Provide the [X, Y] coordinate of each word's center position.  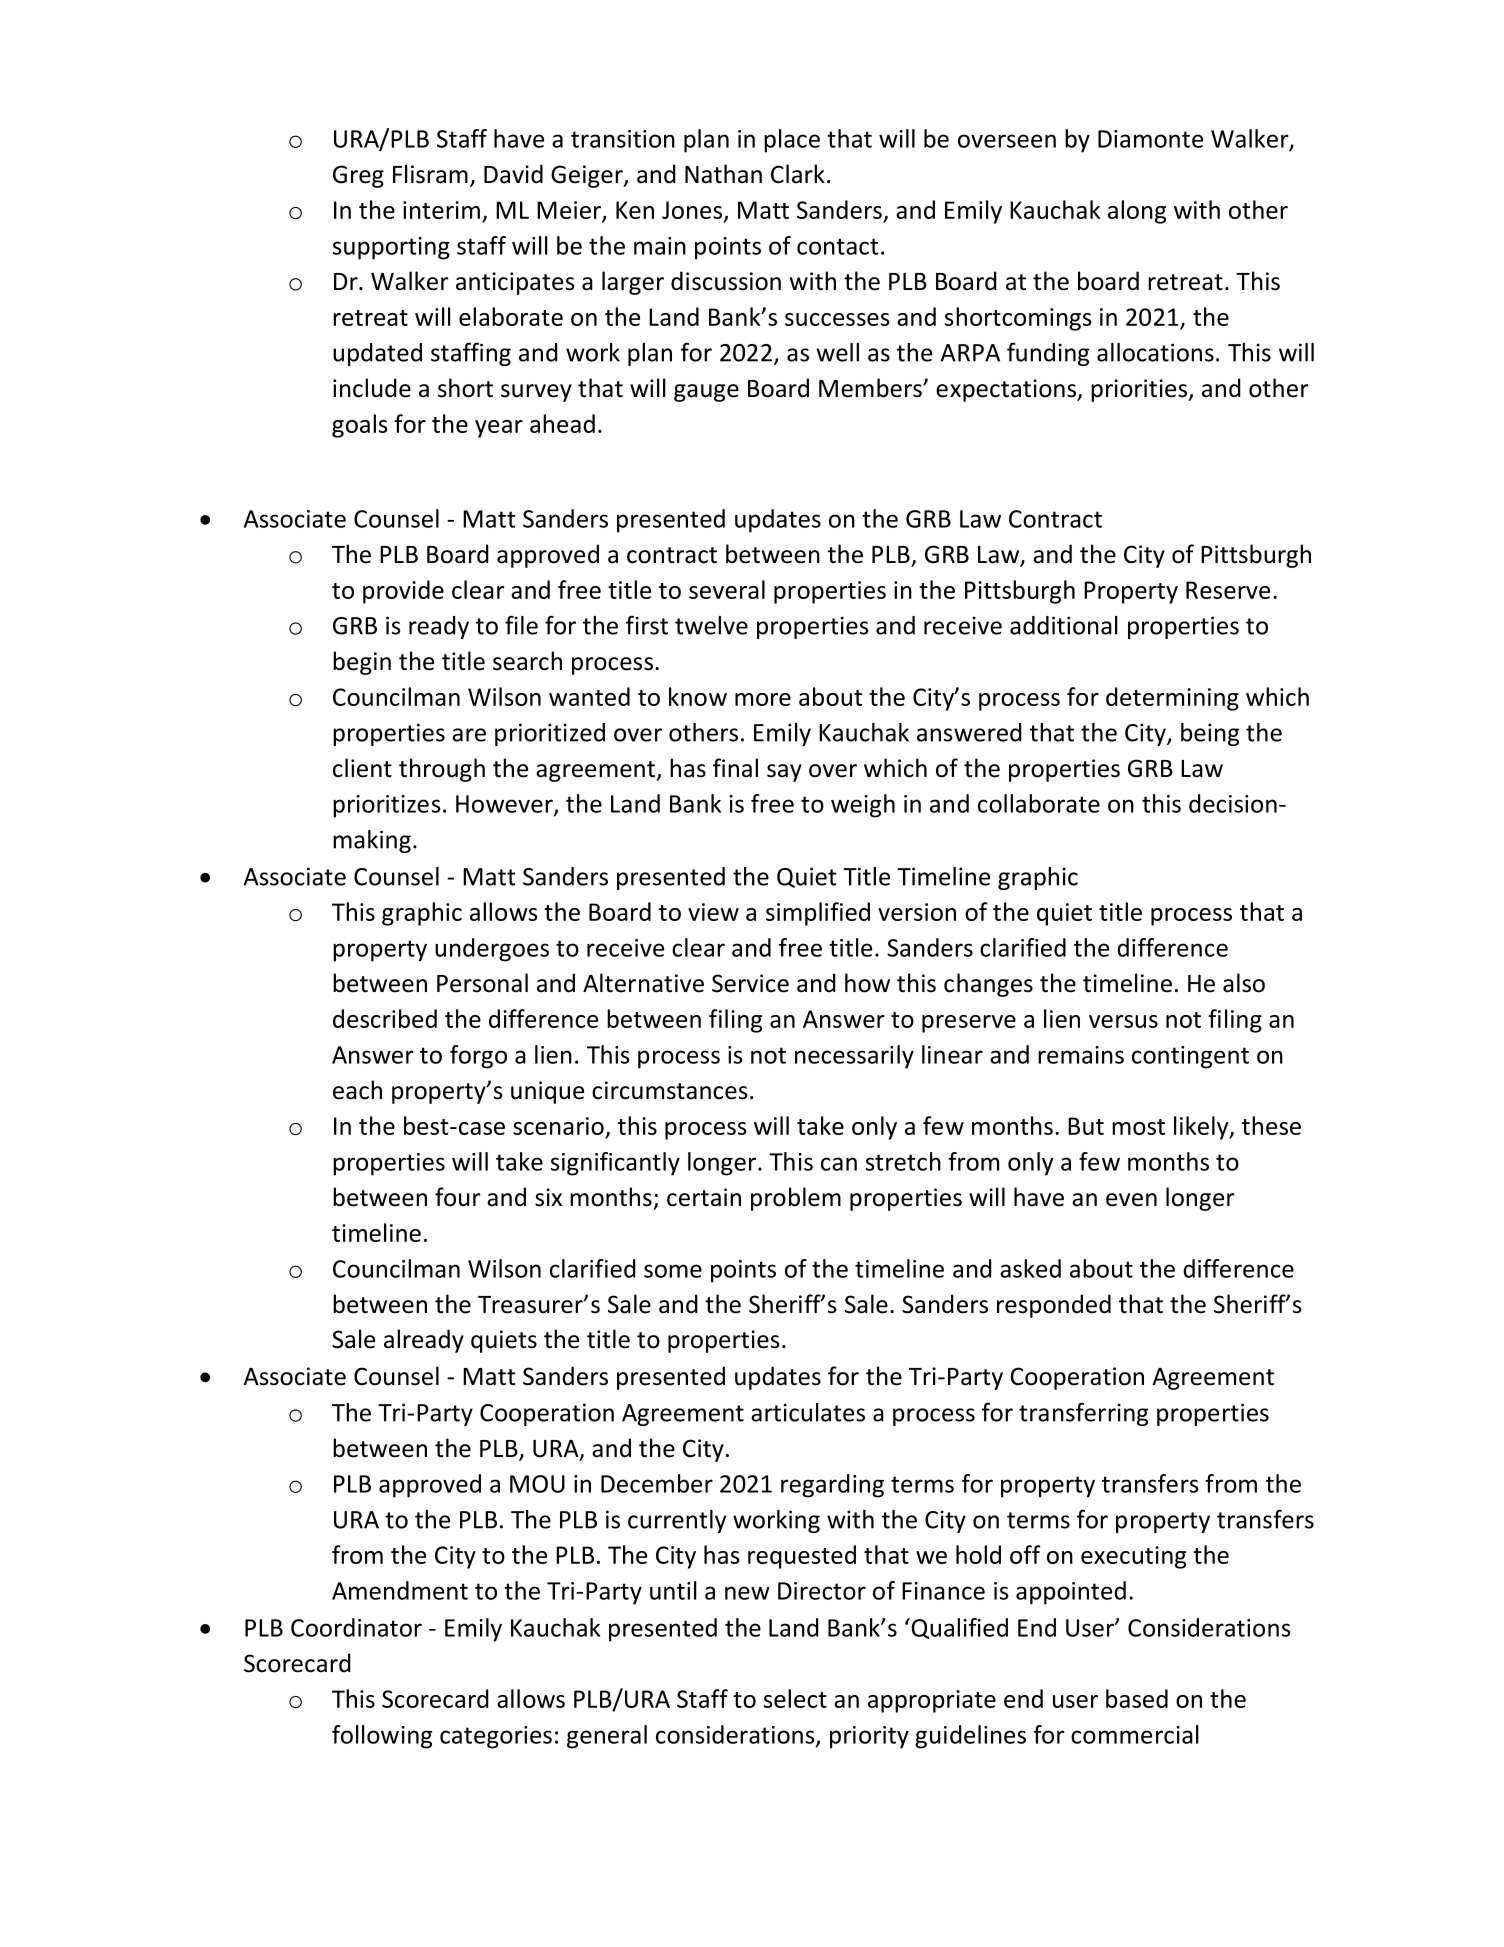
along [1137, 212]
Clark [798, 174]
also [1244, 983]
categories [496, 1737]
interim [441, 210]
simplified [818, 914]
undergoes [492, 950]
